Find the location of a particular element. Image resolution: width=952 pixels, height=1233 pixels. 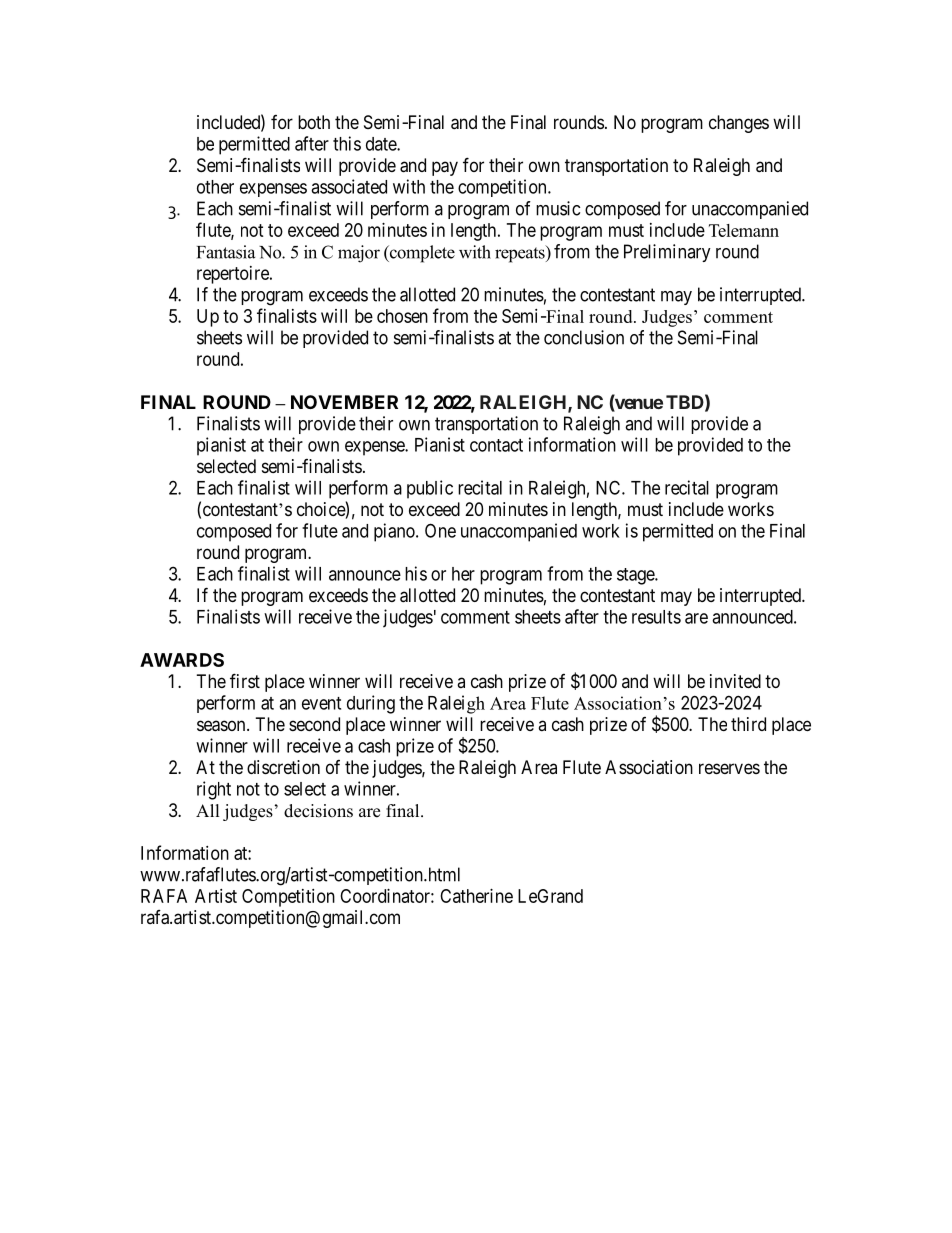

first is located at coordinates (245, 680).
